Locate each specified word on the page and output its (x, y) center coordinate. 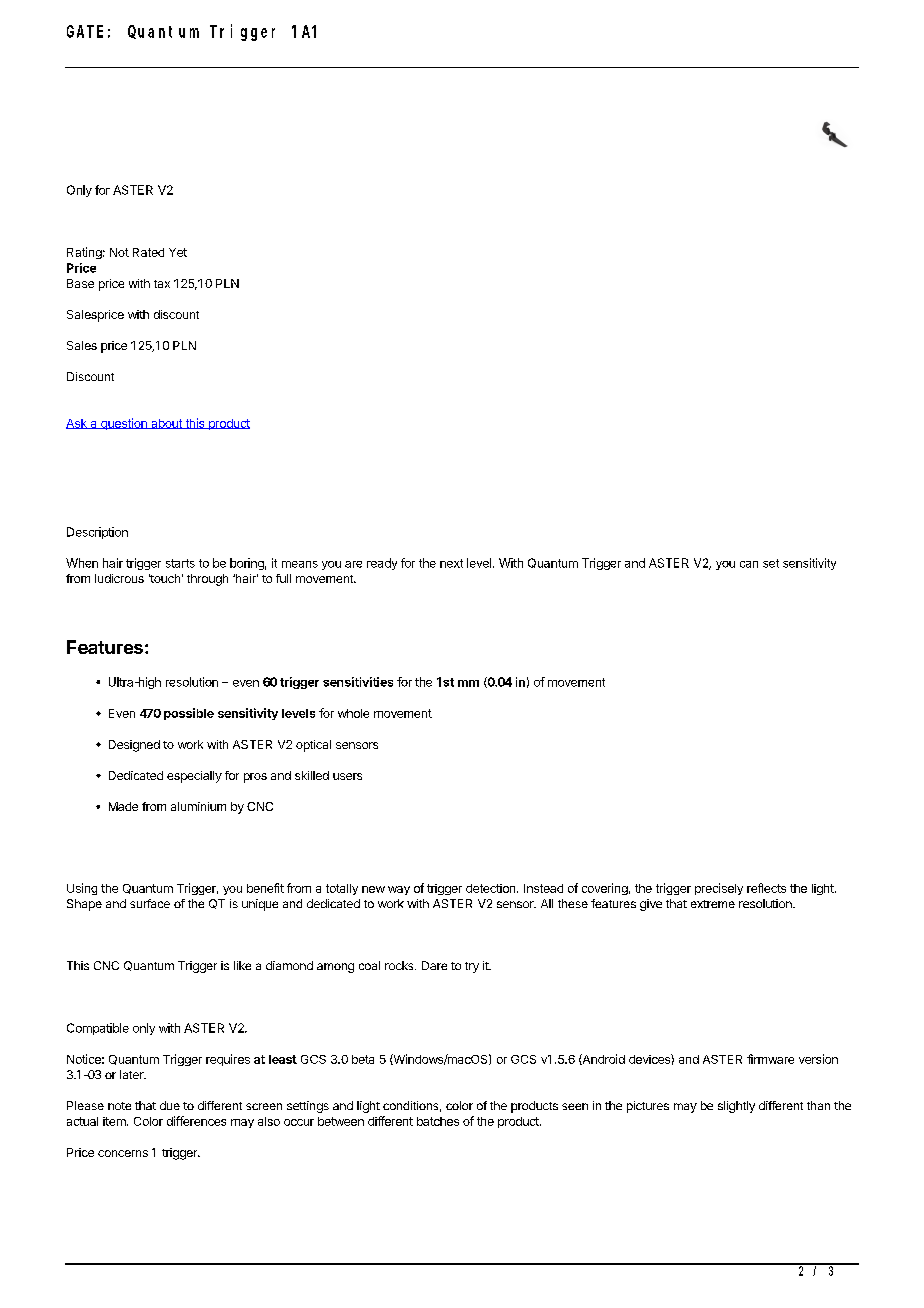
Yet (178, 252)
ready (382, 564)
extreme (713, 904)
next (451, 563)
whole (353, 713)
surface (150, 903)
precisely (719, 889)
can (749, 564)
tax (162, 284)
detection (492, 888)
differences (196, 1121)
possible (189, 714)
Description (97, 533)
